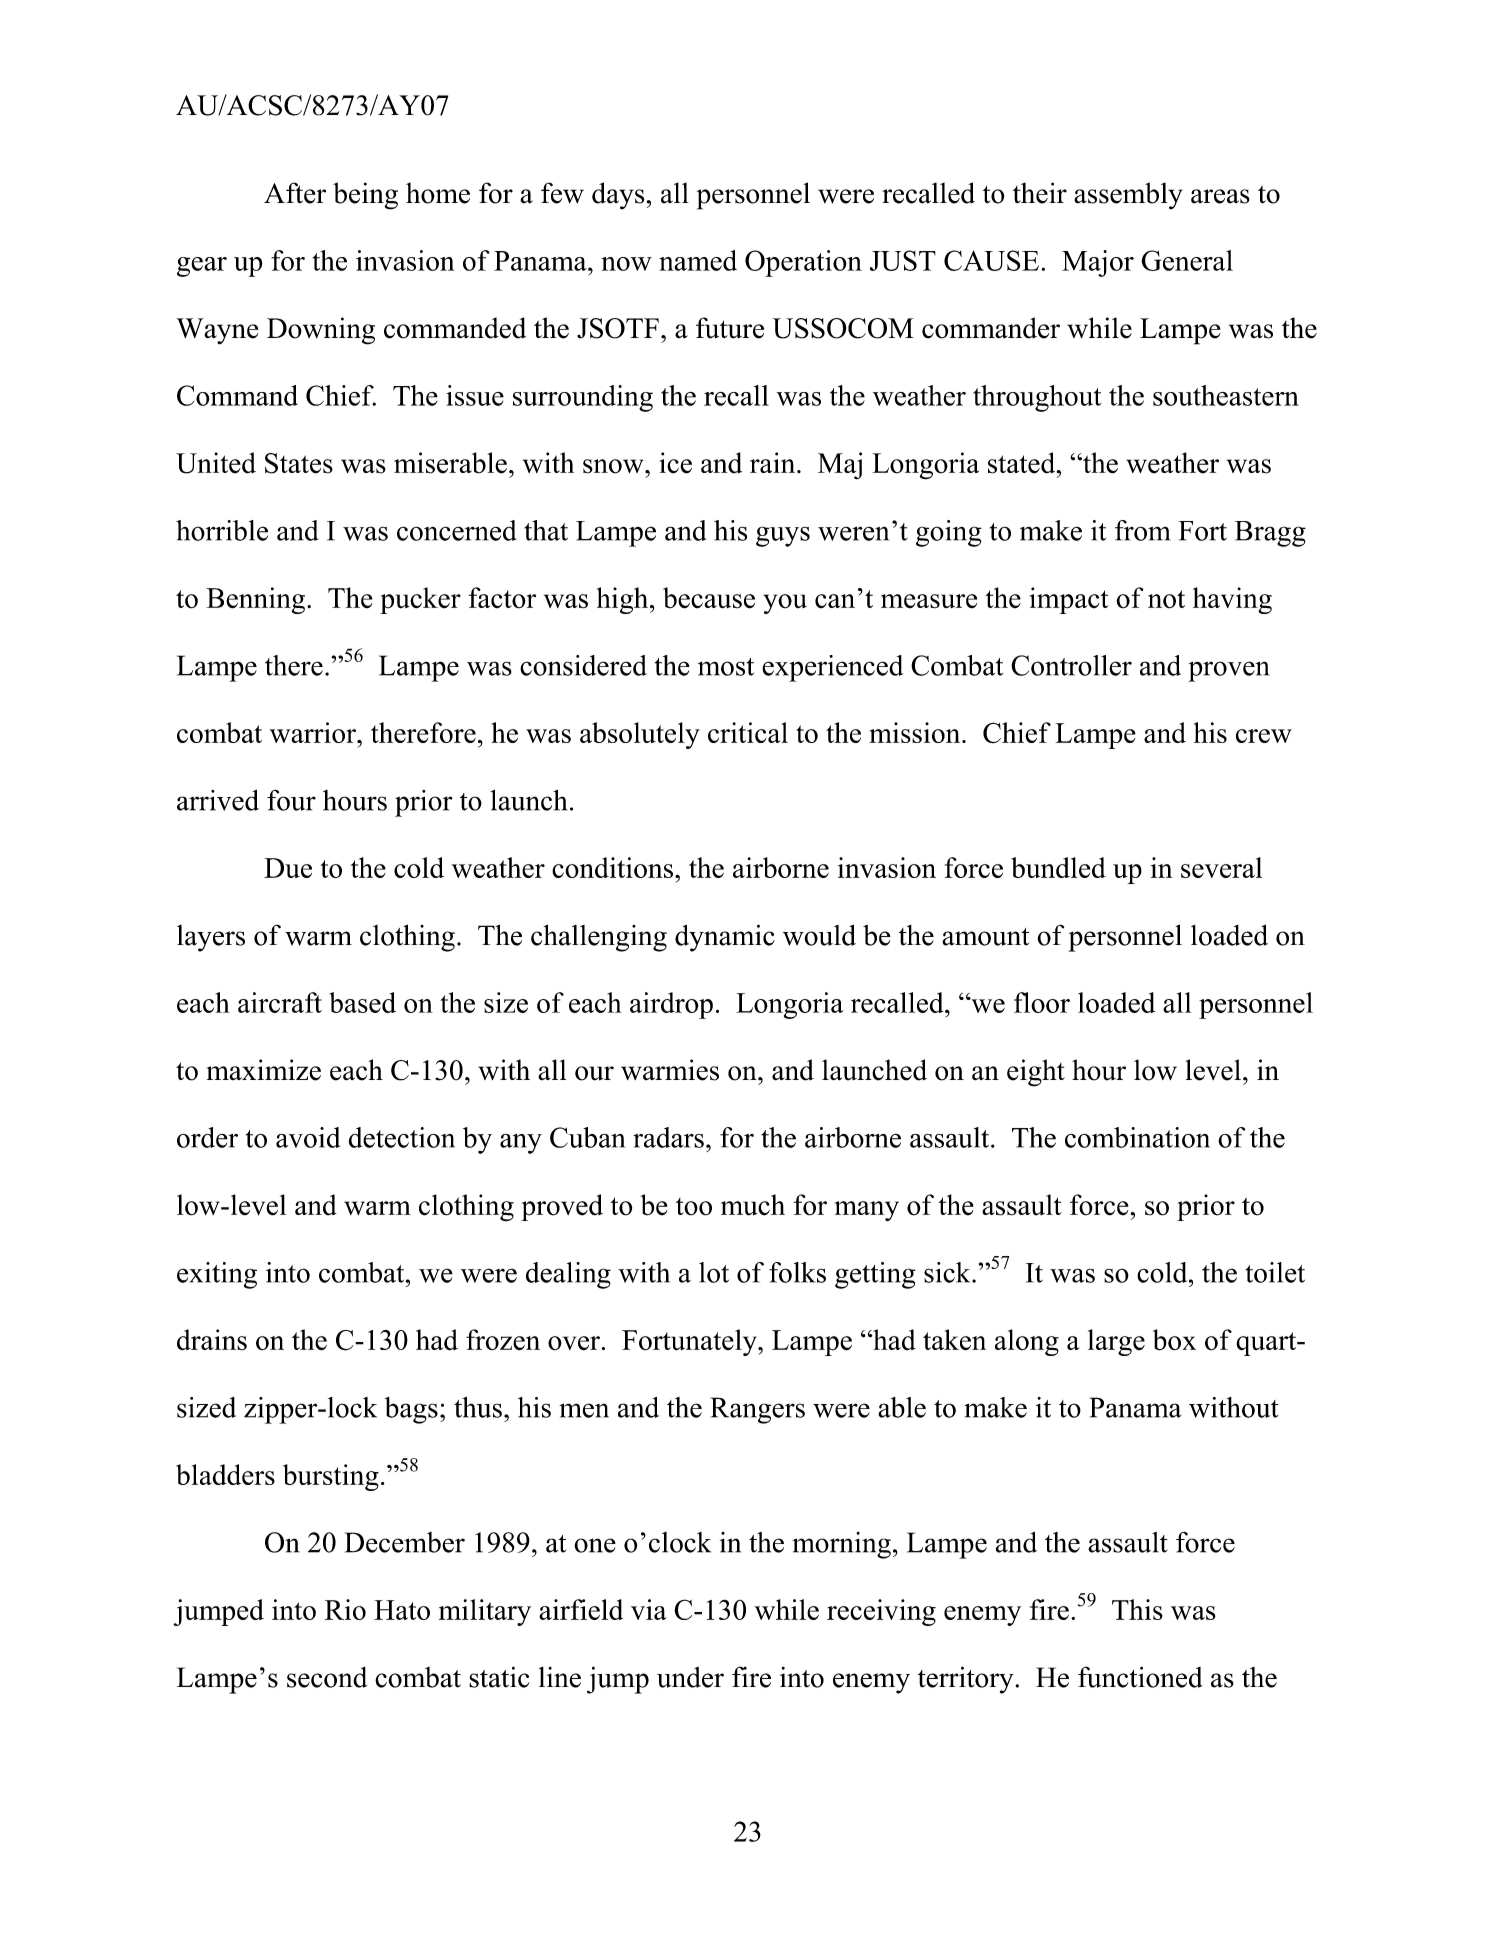  Describe the element at coordinates (327, 1677) in the screenshot. I see `second` at that location.
